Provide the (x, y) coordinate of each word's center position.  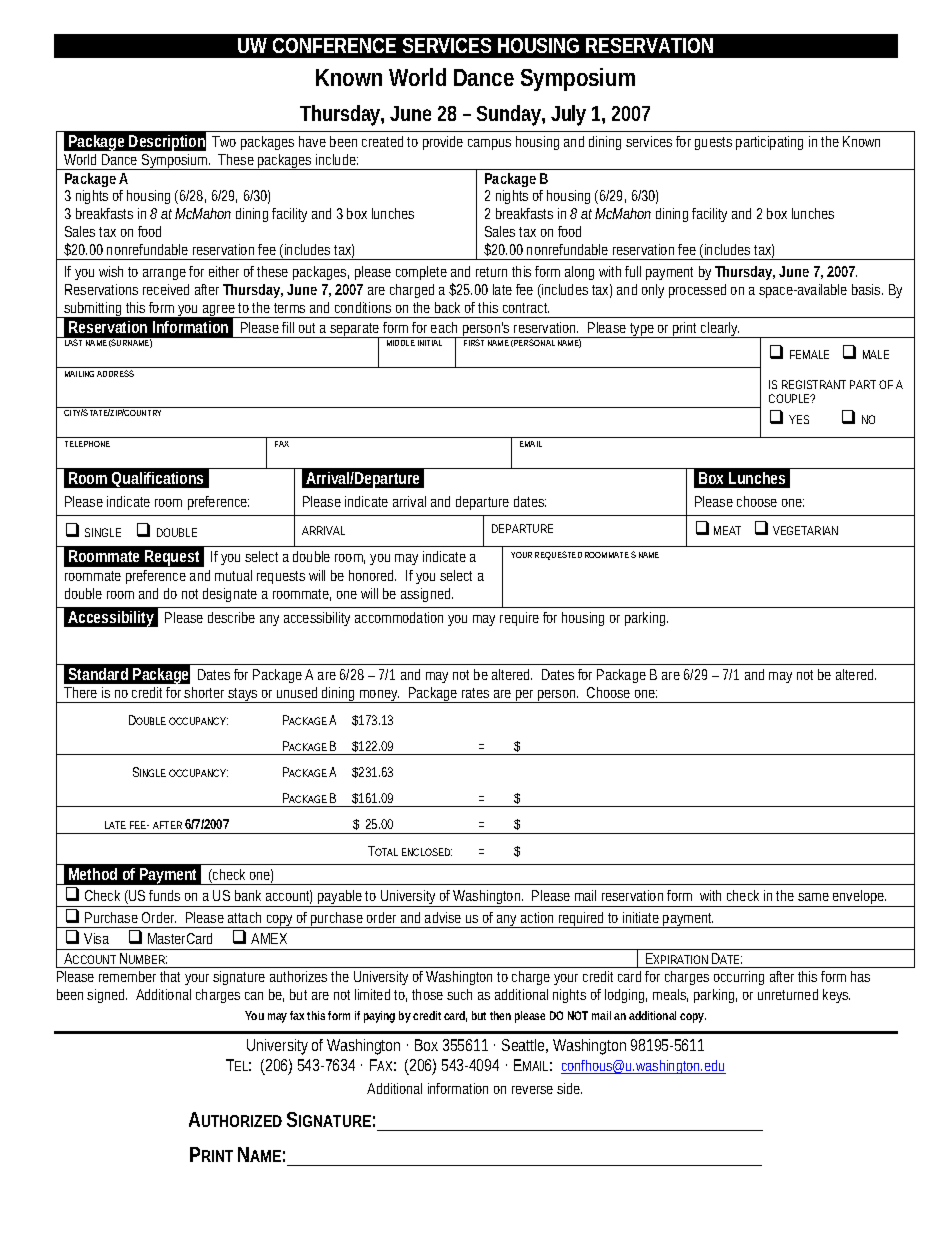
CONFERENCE (334, 45)
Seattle (525, 1046)
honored (372, 575)
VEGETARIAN (805, 530)
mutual (233, 575)
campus (489, 144)
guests (713, 143)
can (254, 996)
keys (836, 996)
